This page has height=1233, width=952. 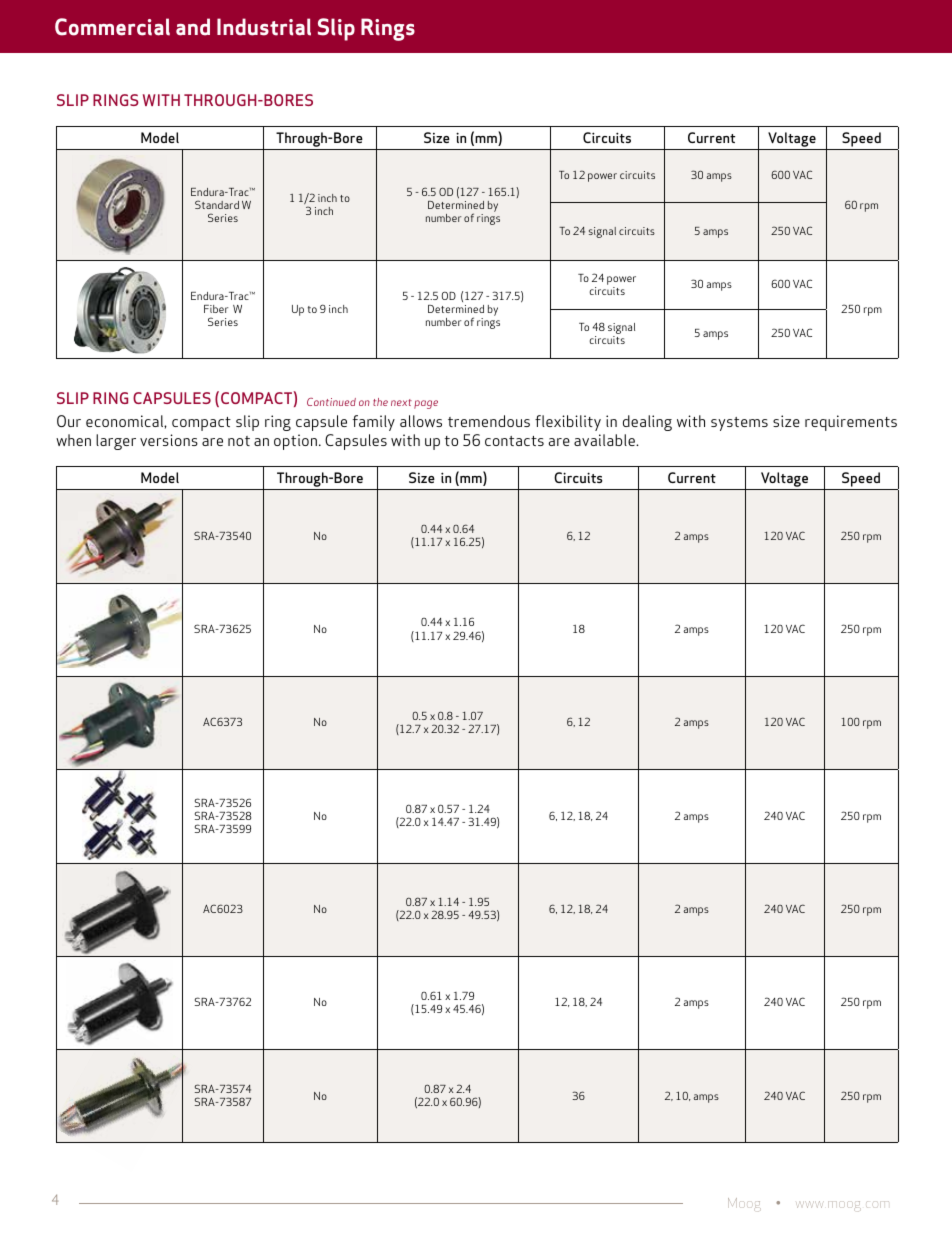 What do you see at coordinates (331, 402) in the page?
I see `Continued` at bounding box center [331, 402].
